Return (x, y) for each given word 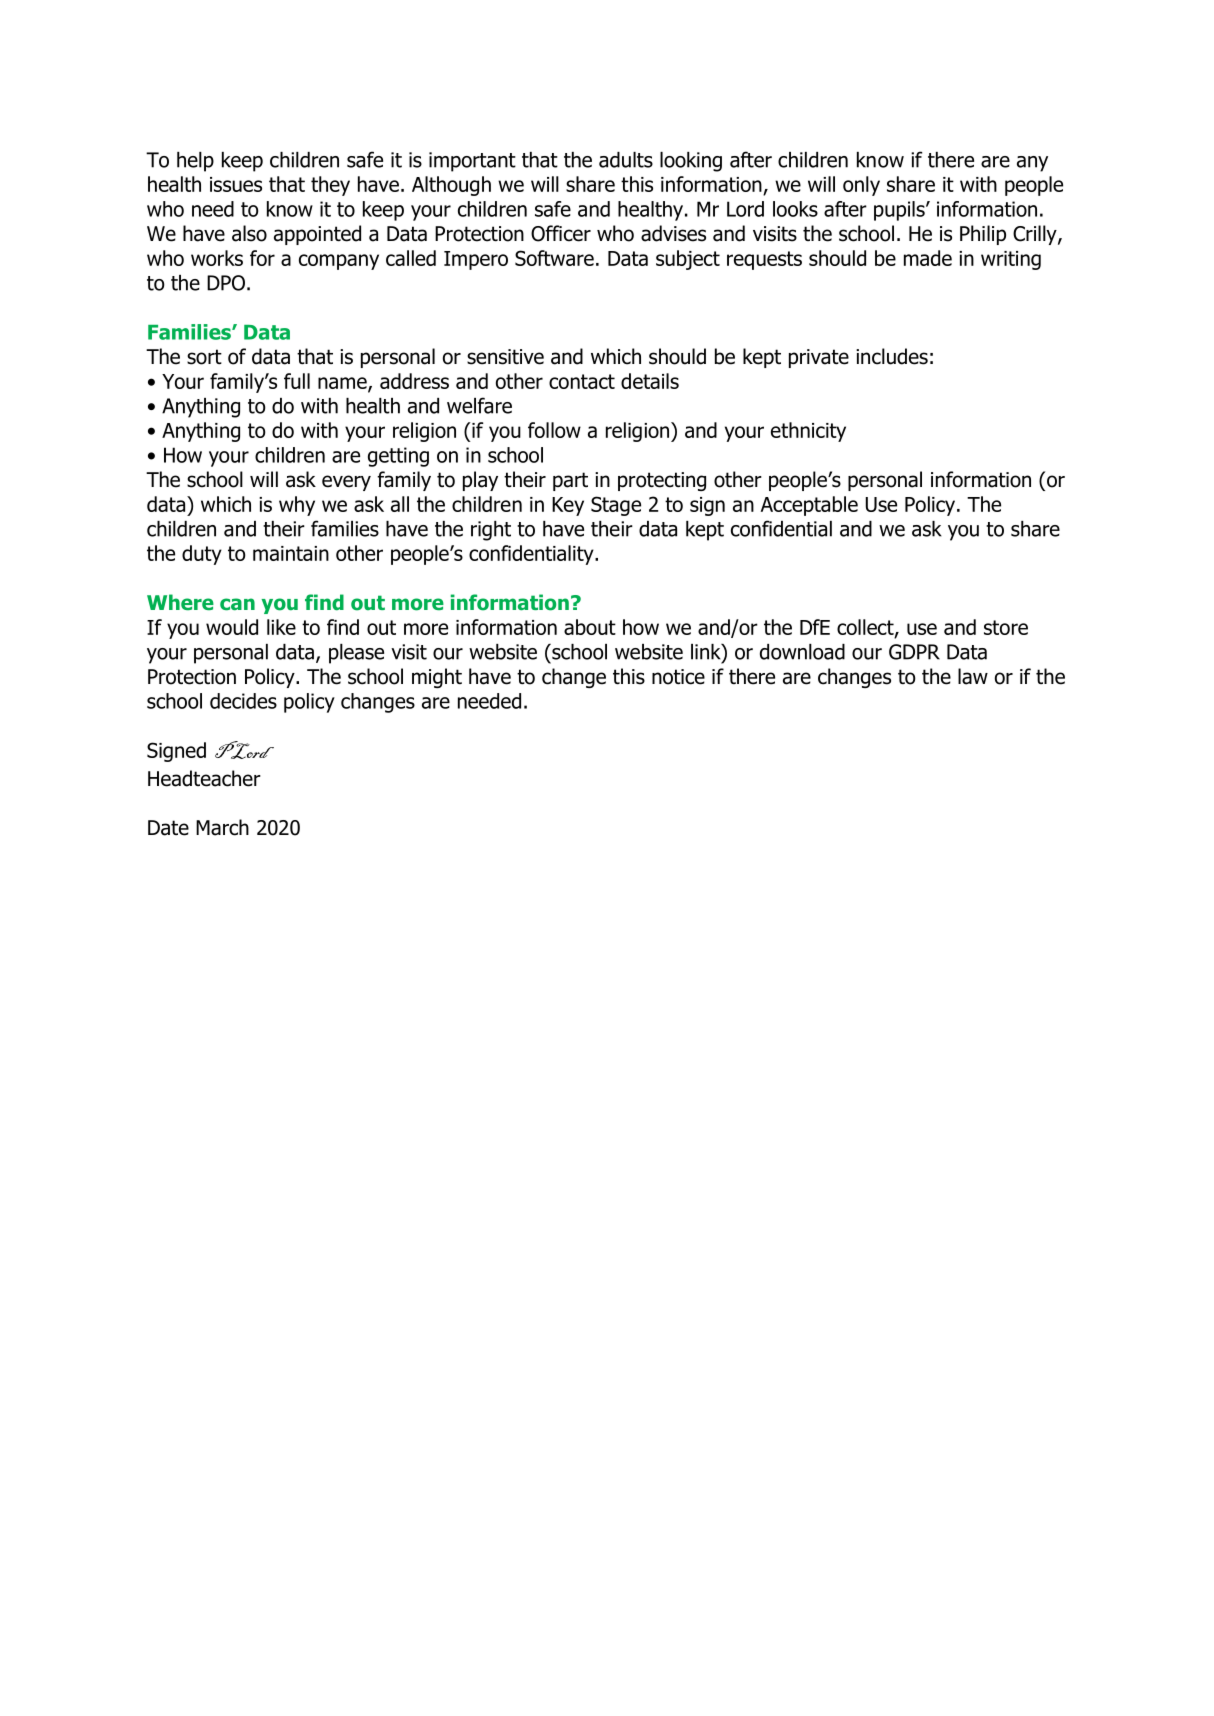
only (861, 186)
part (570, 481)
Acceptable (809, 506)
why (297, 506)
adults (626, 160)
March (222, 827)
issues (236, 184)
